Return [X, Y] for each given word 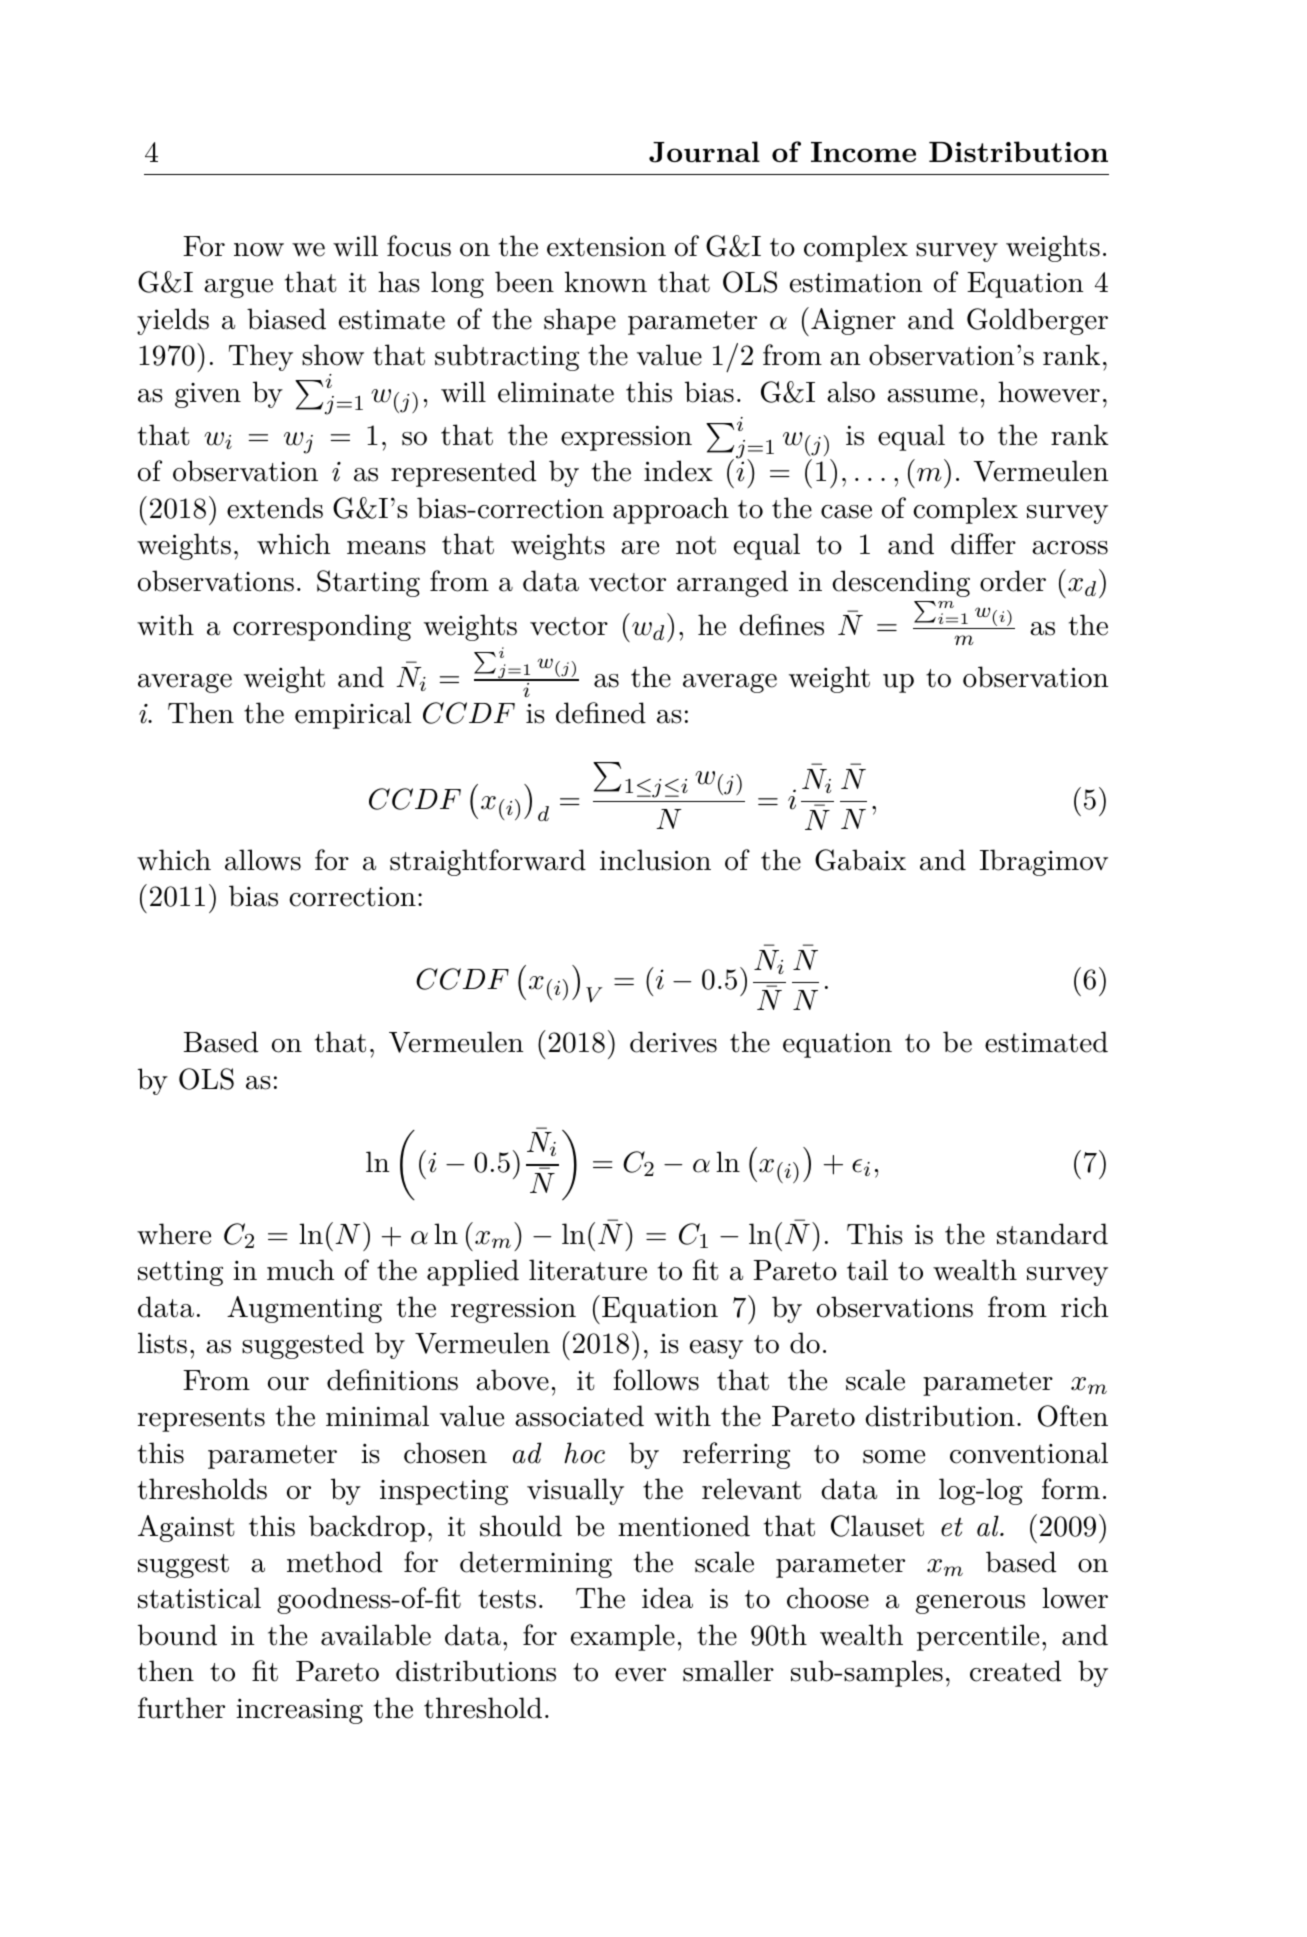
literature [588, 1270]
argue [238, 288]
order [1013, 581]
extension [606, 247]
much [300, 1270]
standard [1052, 1234]
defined [601, 713]
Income [863, 152]
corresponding [322, 627]
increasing [299, 1711]
